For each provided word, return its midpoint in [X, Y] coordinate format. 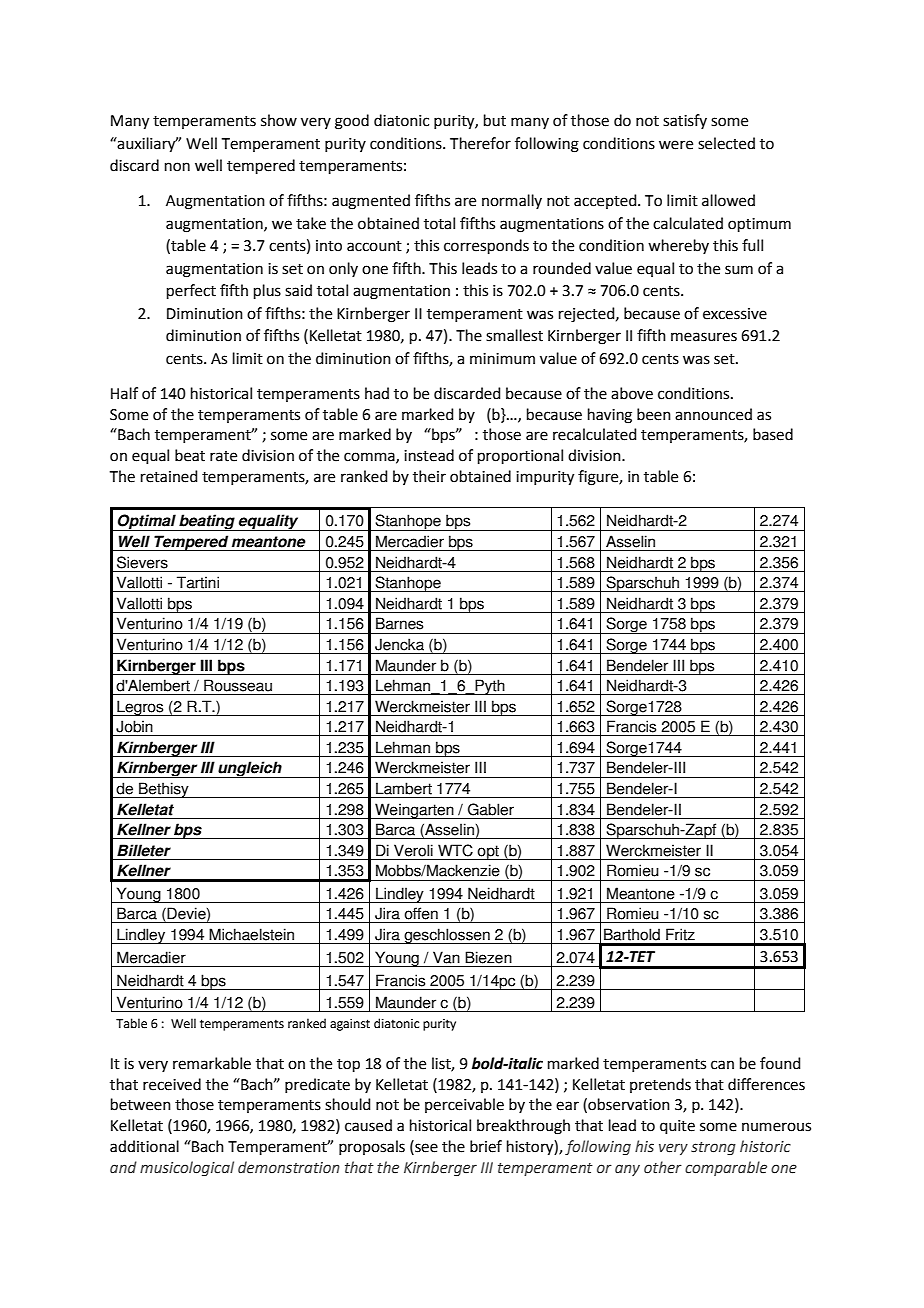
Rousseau [238, 685]
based [773, 434]
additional [144, 1146]
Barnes [399, 623]
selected [726, 143]
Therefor [480, 143]
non [177, 167]
